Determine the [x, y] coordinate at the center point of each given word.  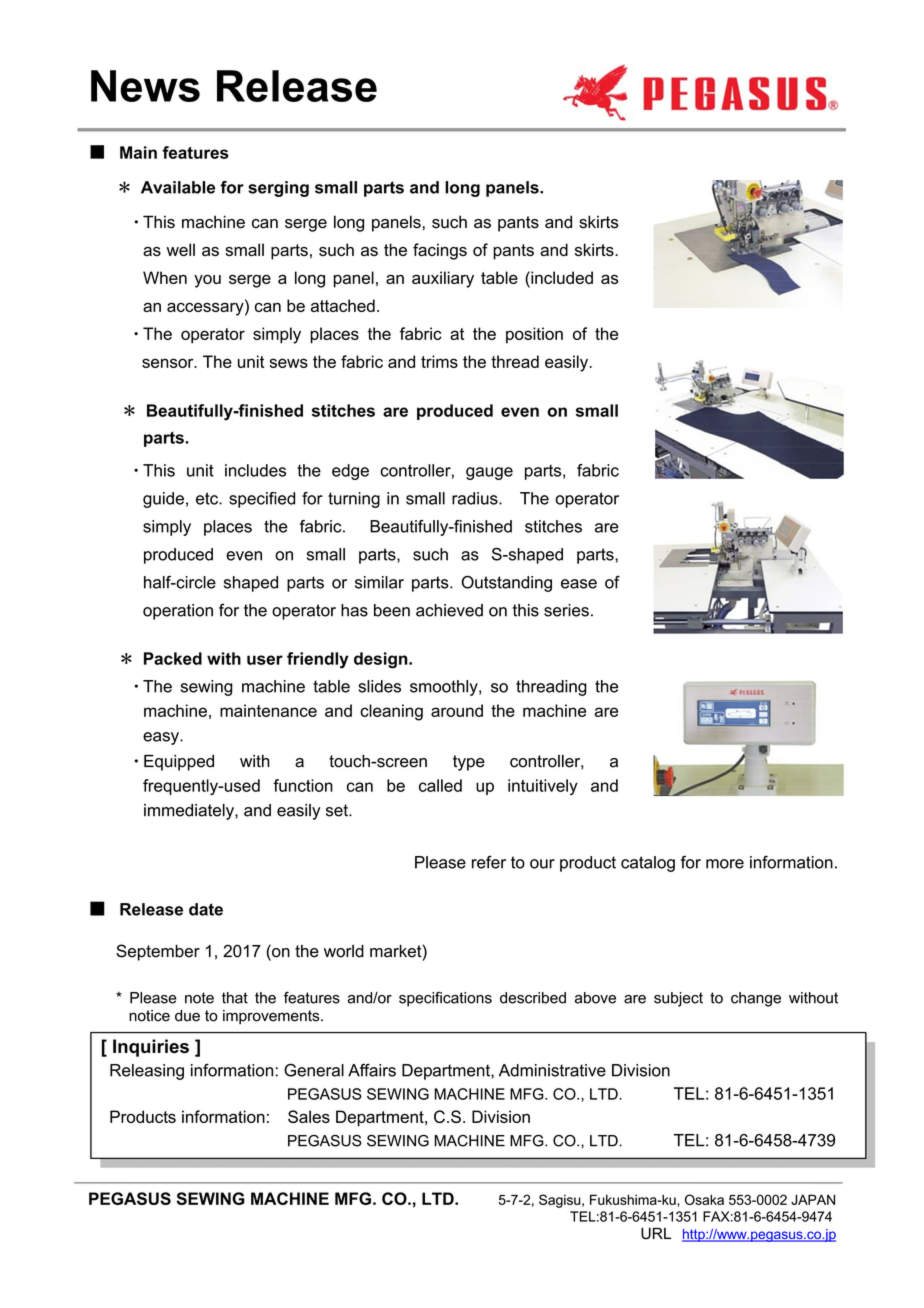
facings [440, 251]
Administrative [552, 1070]
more [725, 864]
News [145, 86]
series [566, 610]
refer [489, 862]
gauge [489, 473]
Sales [309, 1116]
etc [208, 498]
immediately [190, 812]
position [534, 335]
